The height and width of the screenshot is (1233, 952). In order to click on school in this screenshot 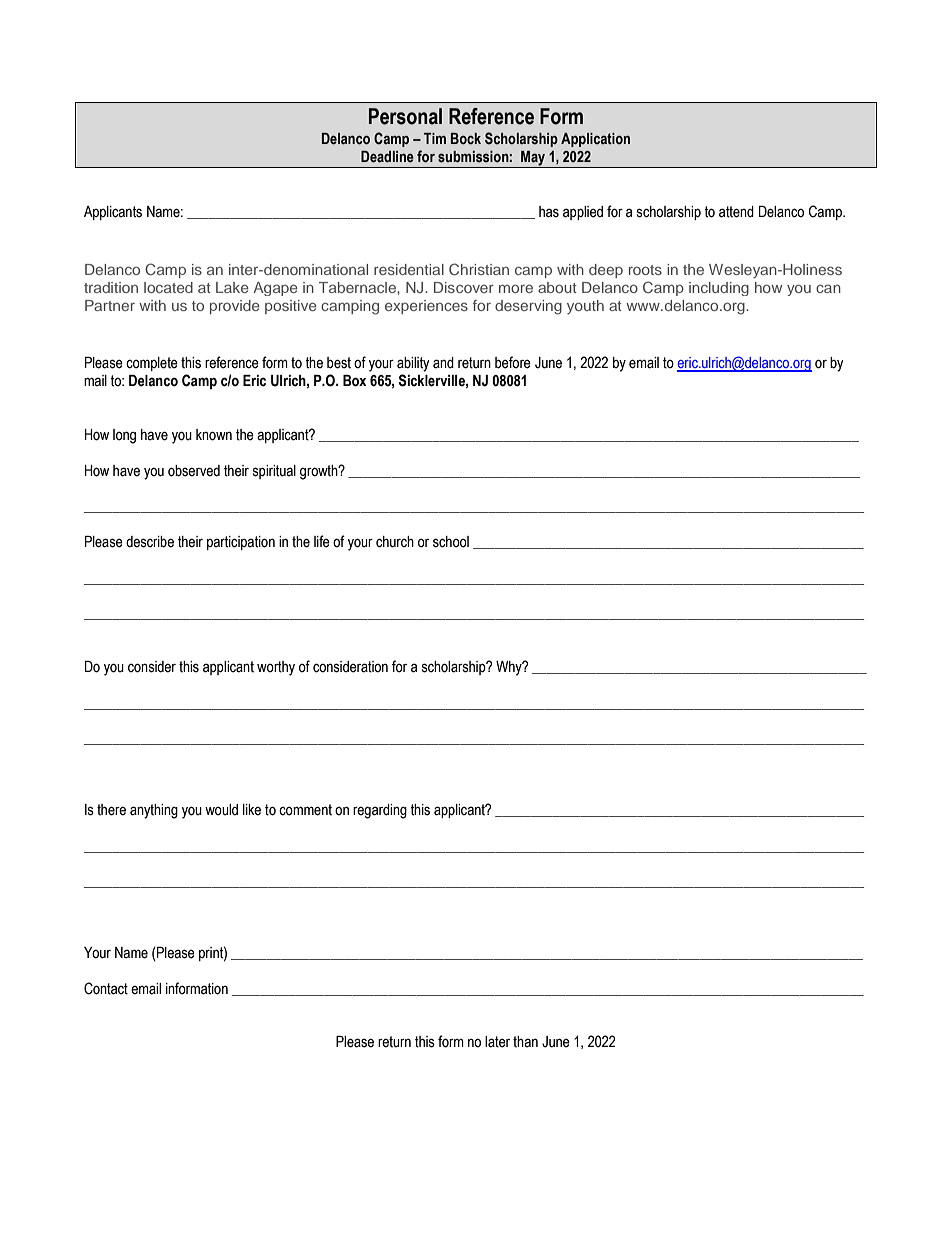, I will do `click(451, 542)`.
